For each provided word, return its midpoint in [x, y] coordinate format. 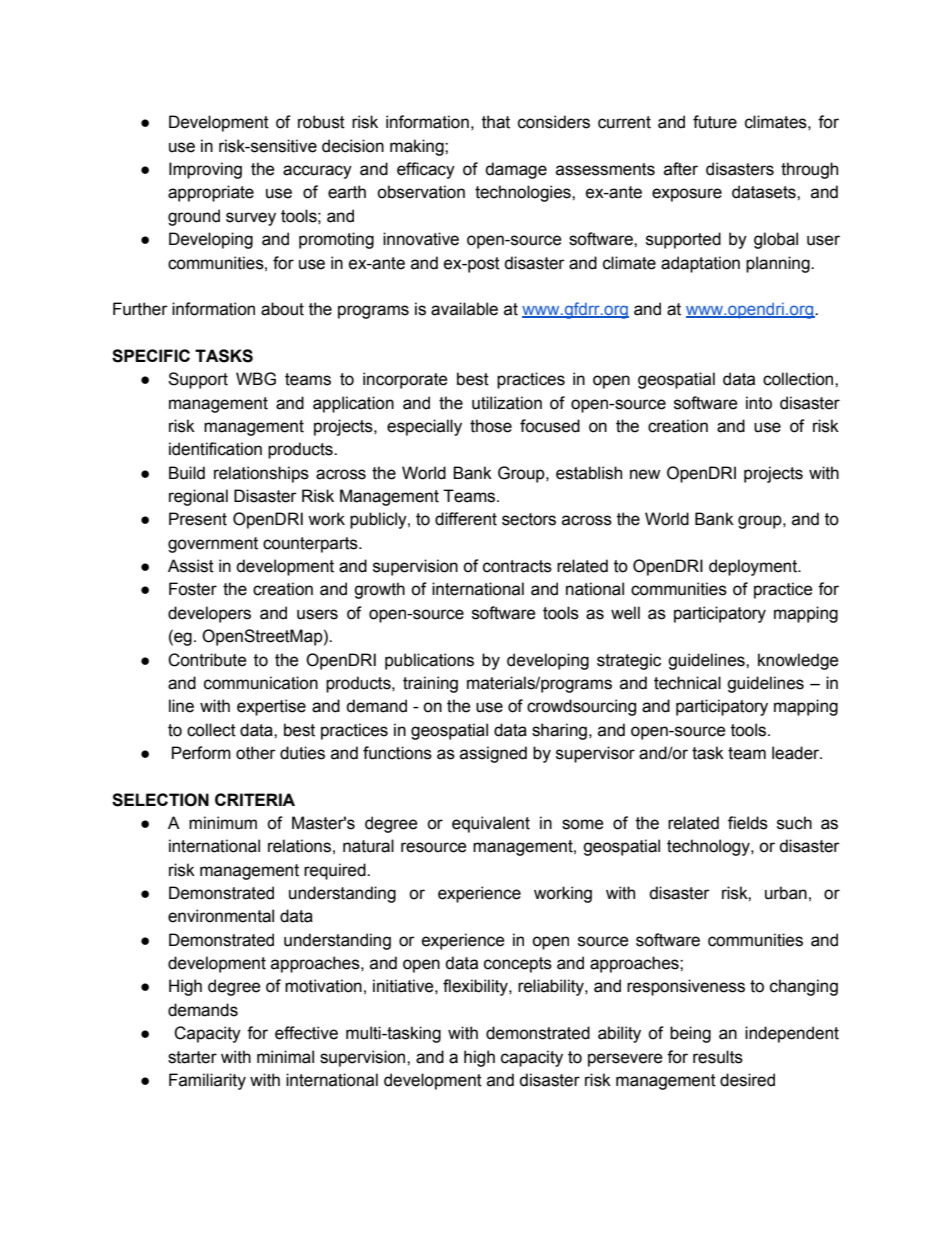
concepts [518, 965]
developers [209, 614]
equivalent [491, 824]
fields [748, 823]
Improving [205, 170]
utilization [507, 403]
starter [192, 1057]
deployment [754, 567]
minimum [223, 823]
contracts [517, 566]
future [715, 122]
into [759, 403]
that [496, 122]
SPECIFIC [151, 356]
